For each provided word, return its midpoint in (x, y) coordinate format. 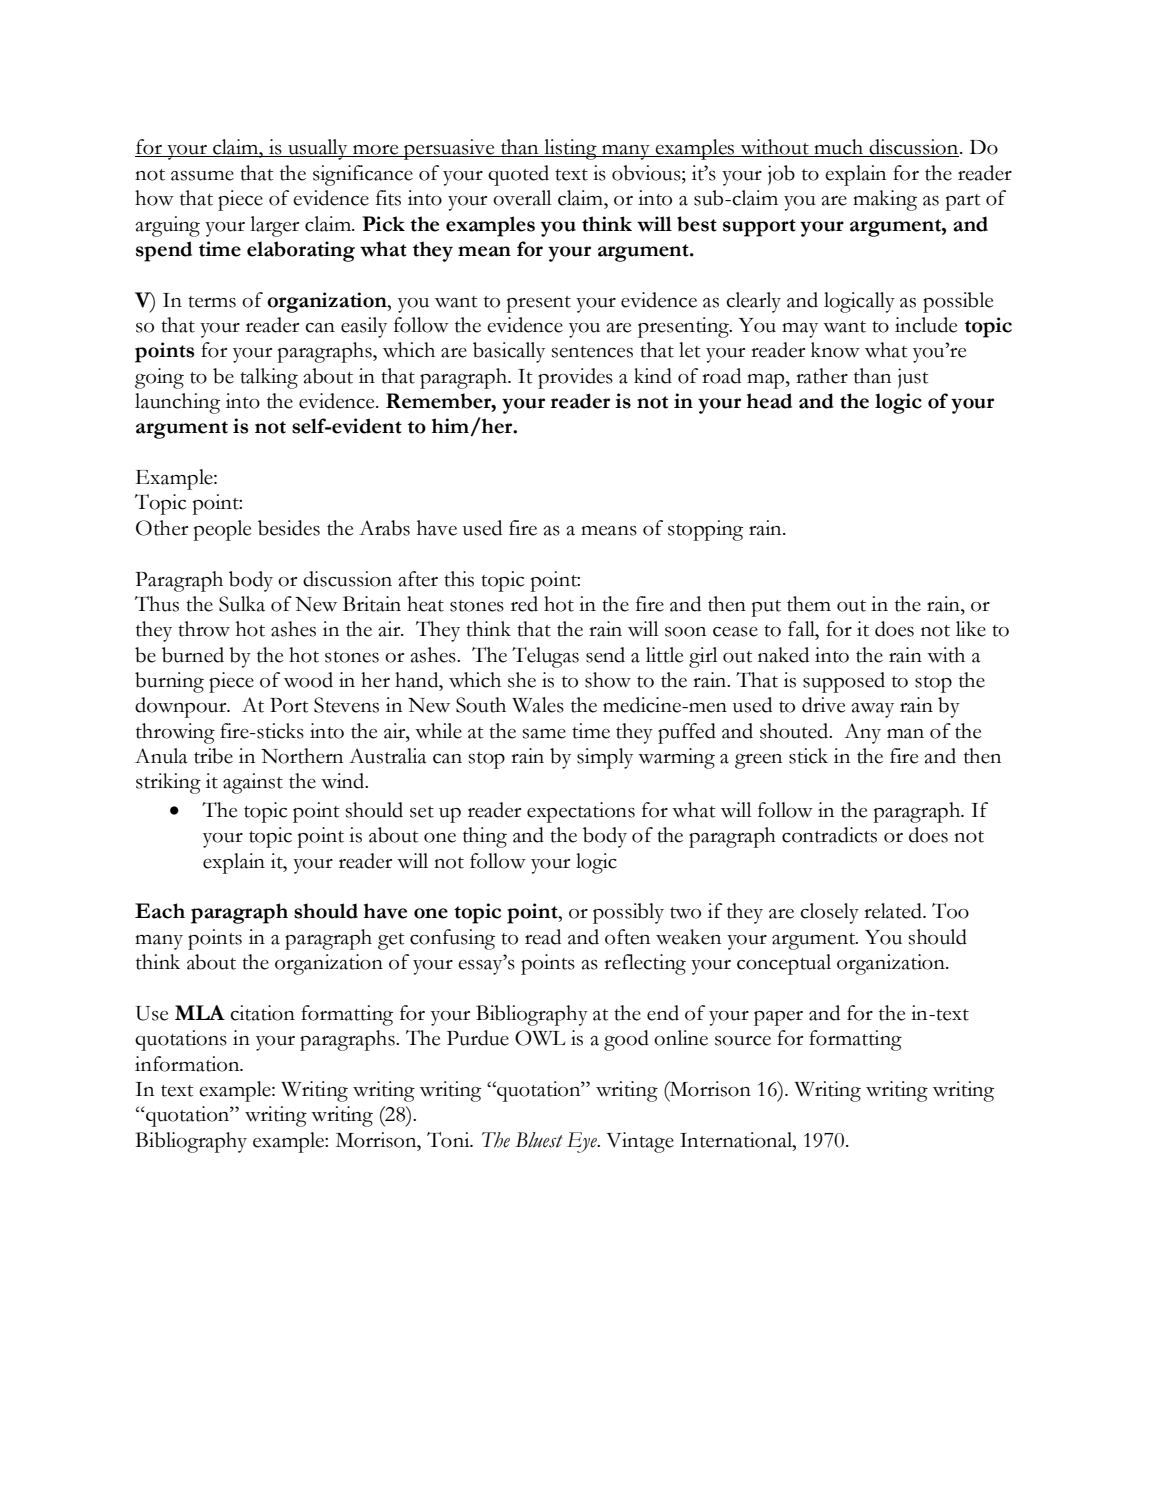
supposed (844, 682)
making (885, 200)
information (188, 1064)
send (605, 655)
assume (202, 176)
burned (193, 655)
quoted (518, 175)
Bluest (539, 1140)
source (743, 1041)
